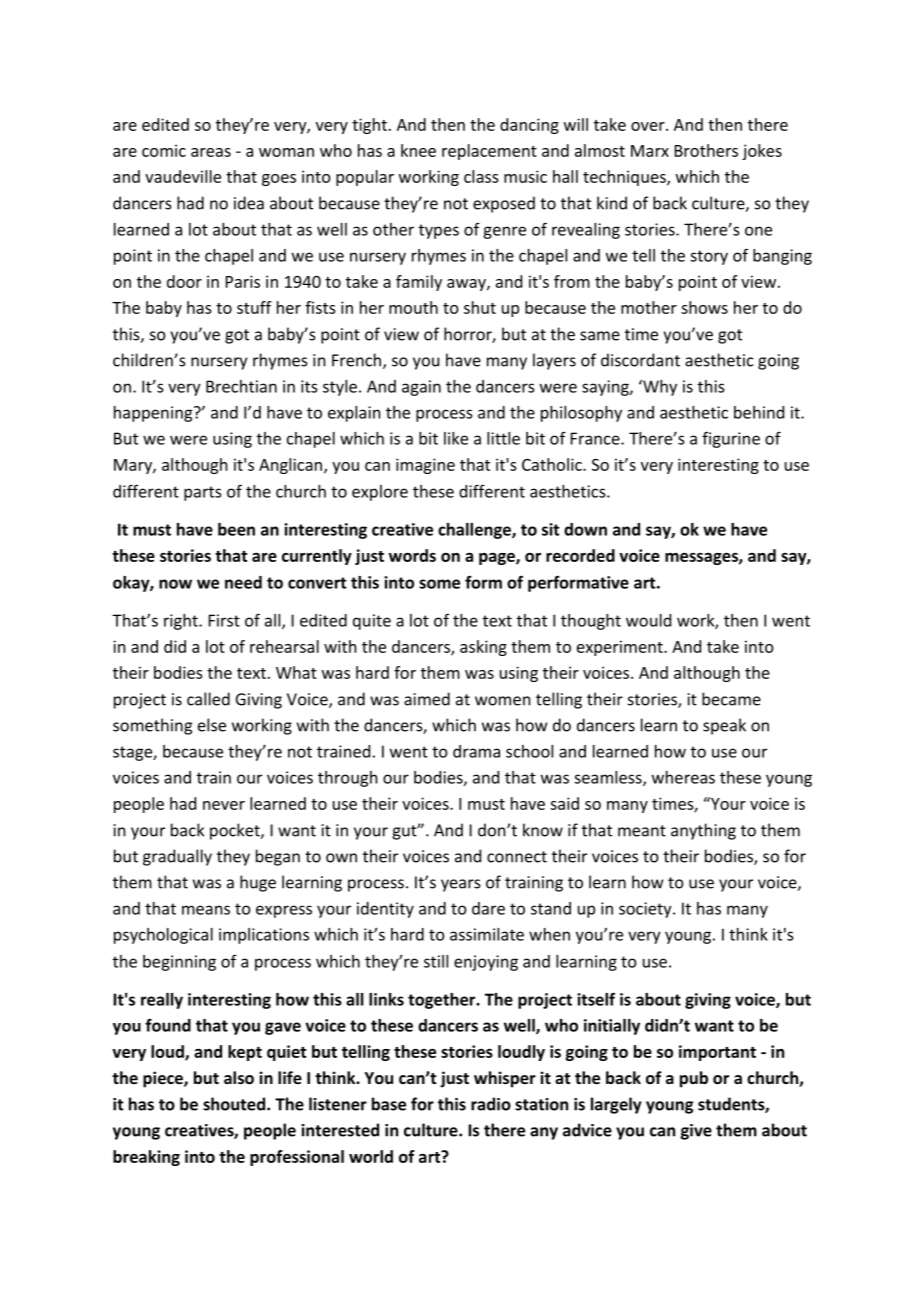 This screenshot has width=924, height=1308. What do you see at coordinates (202, 493) in the screenshot?
I see `parts` at bounding box center [202, 493].
